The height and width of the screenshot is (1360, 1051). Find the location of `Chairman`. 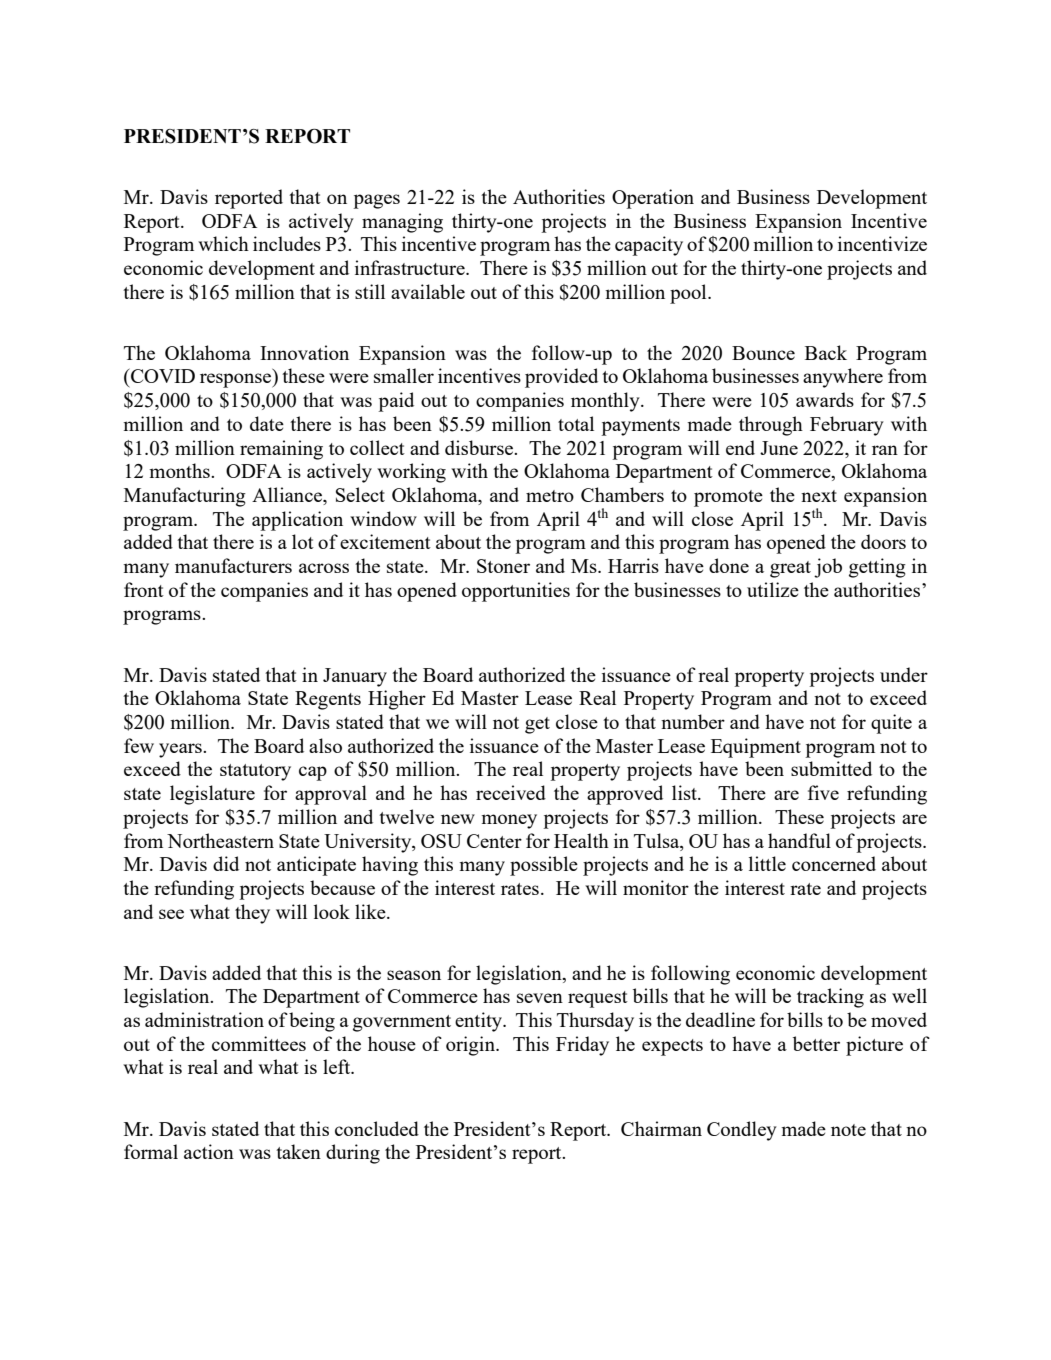

Chairman is located at coordinates (661, 1128).
